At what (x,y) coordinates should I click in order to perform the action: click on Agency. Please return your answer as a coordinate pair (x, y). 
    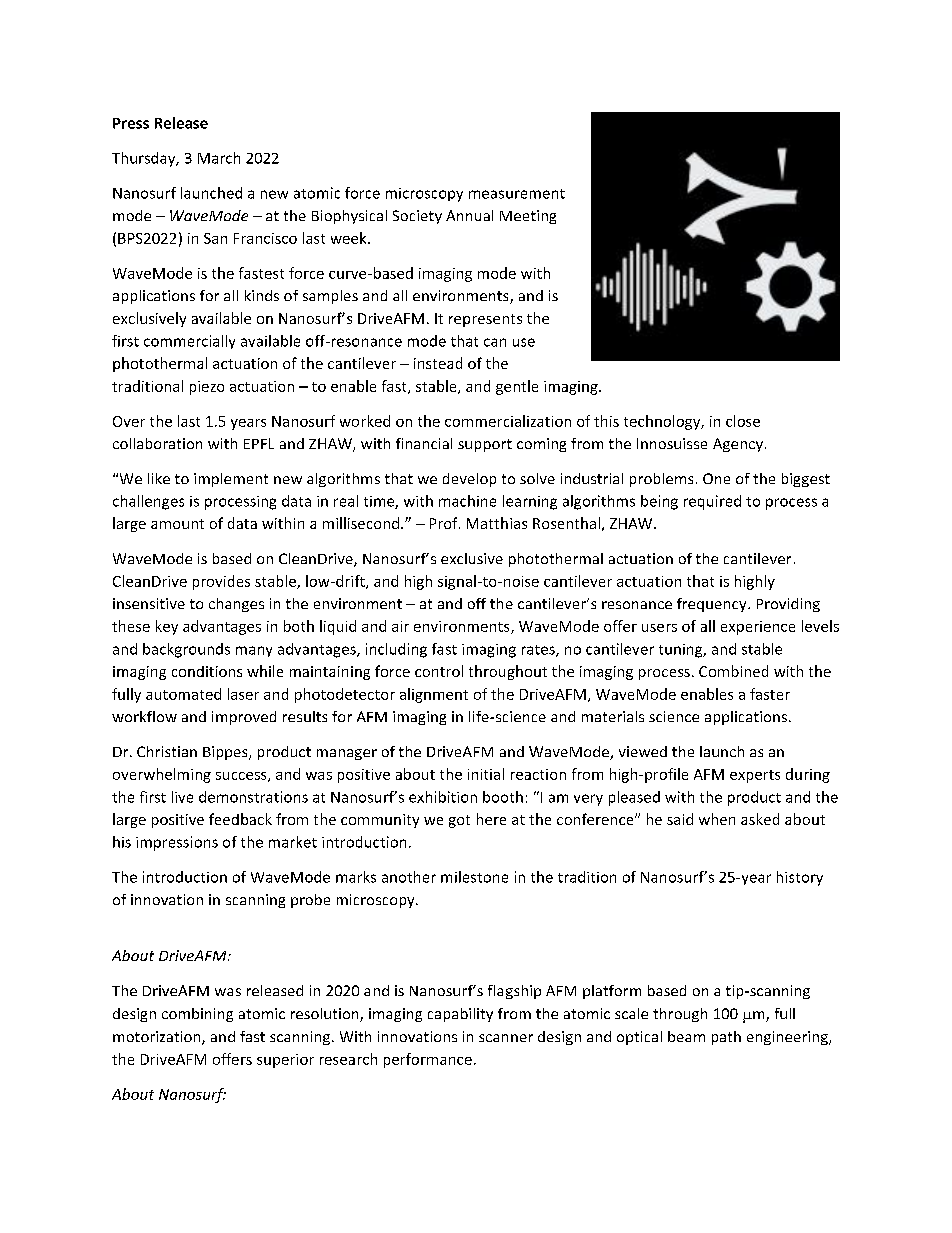
    Looking at the image, I should click on (738, 445).
